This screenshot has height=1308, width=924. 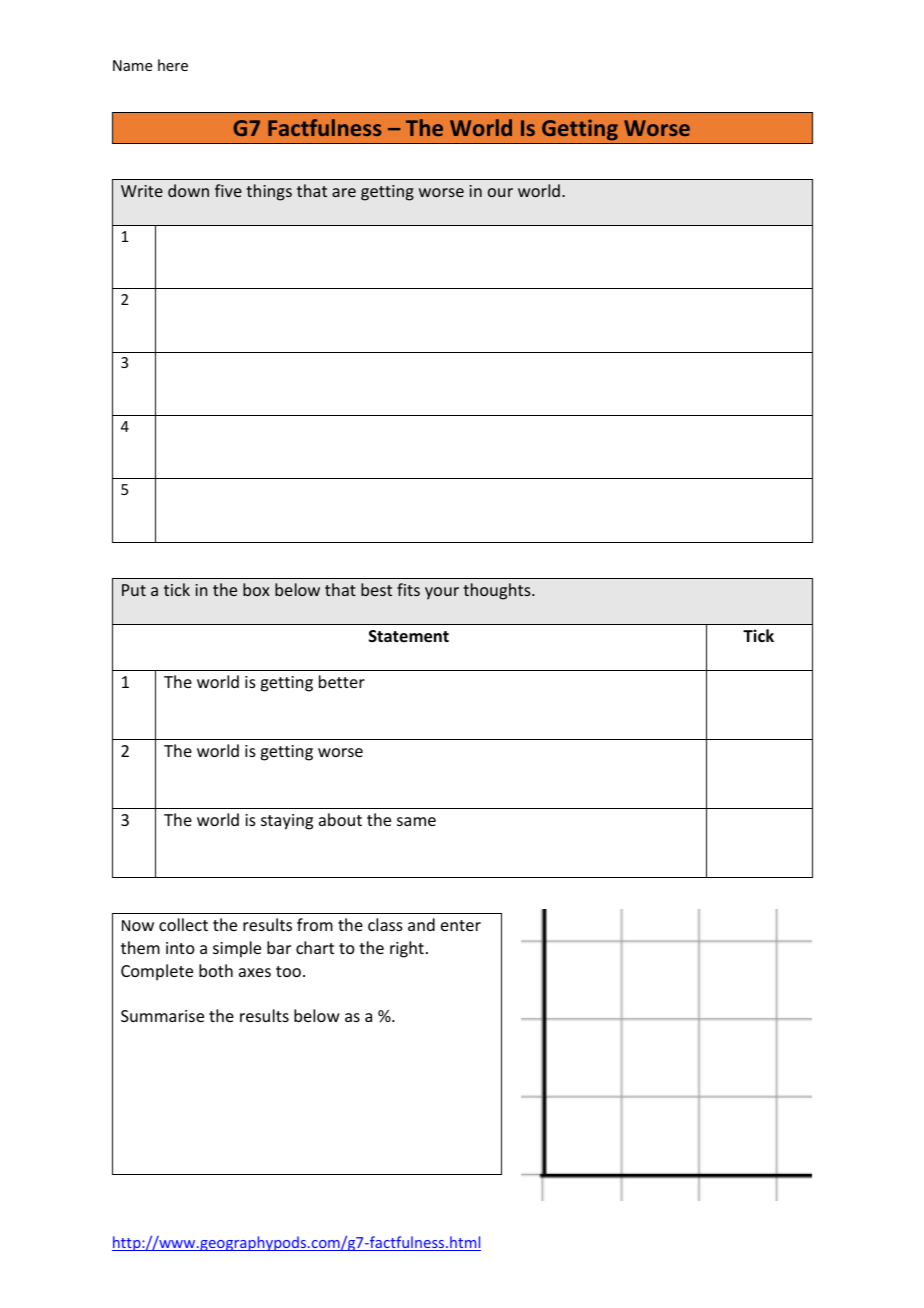 What do you see at coordinates (173, 65) in the screenshot?
I see `here` at bounding box center [173, 65].
